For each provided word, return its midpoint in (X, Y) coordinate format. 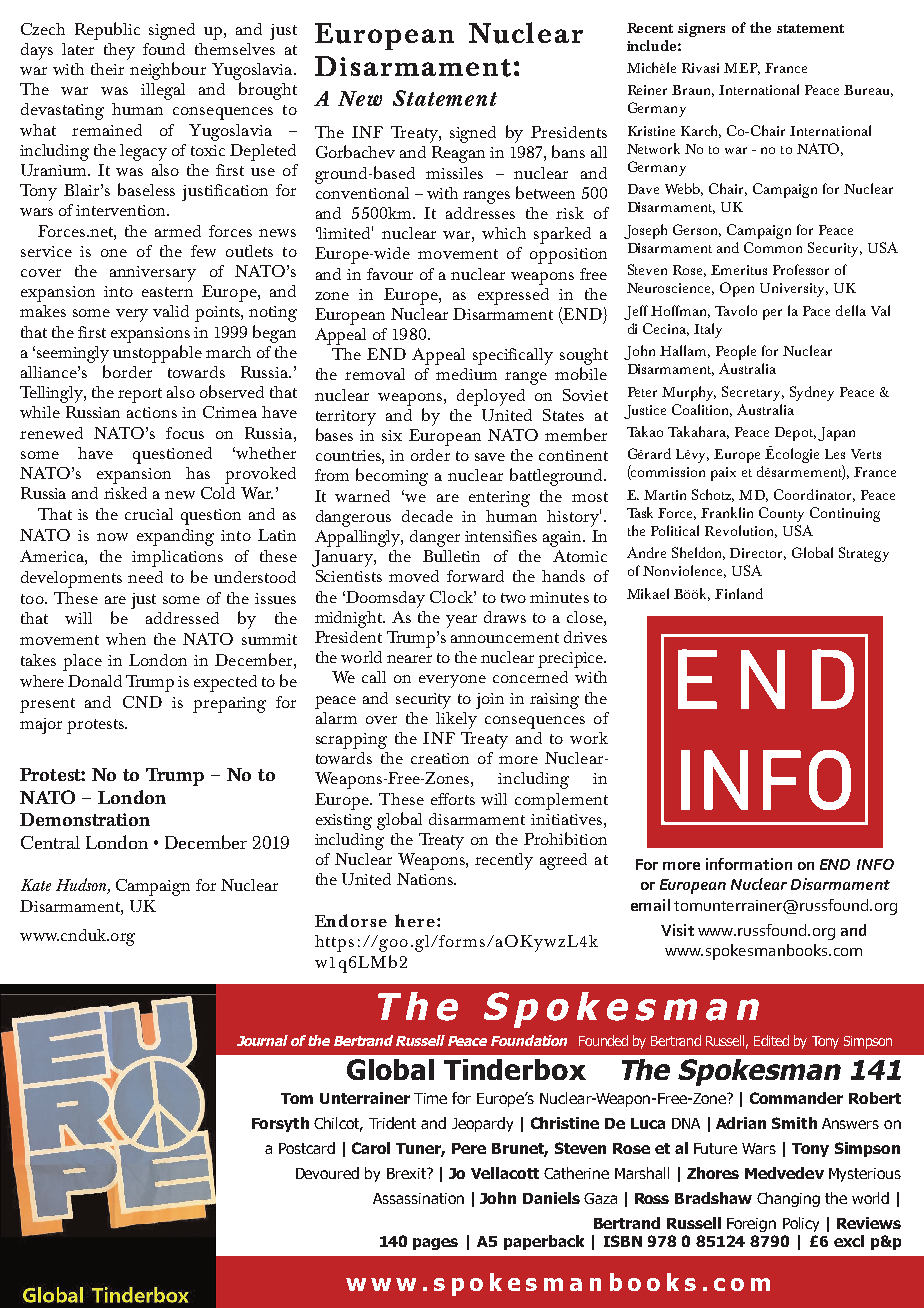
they (119, 51)
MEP (742, 69)
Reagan (458, 154)
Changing (788, 1199)
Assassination (418, 1198)
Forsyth (280, 1124)
